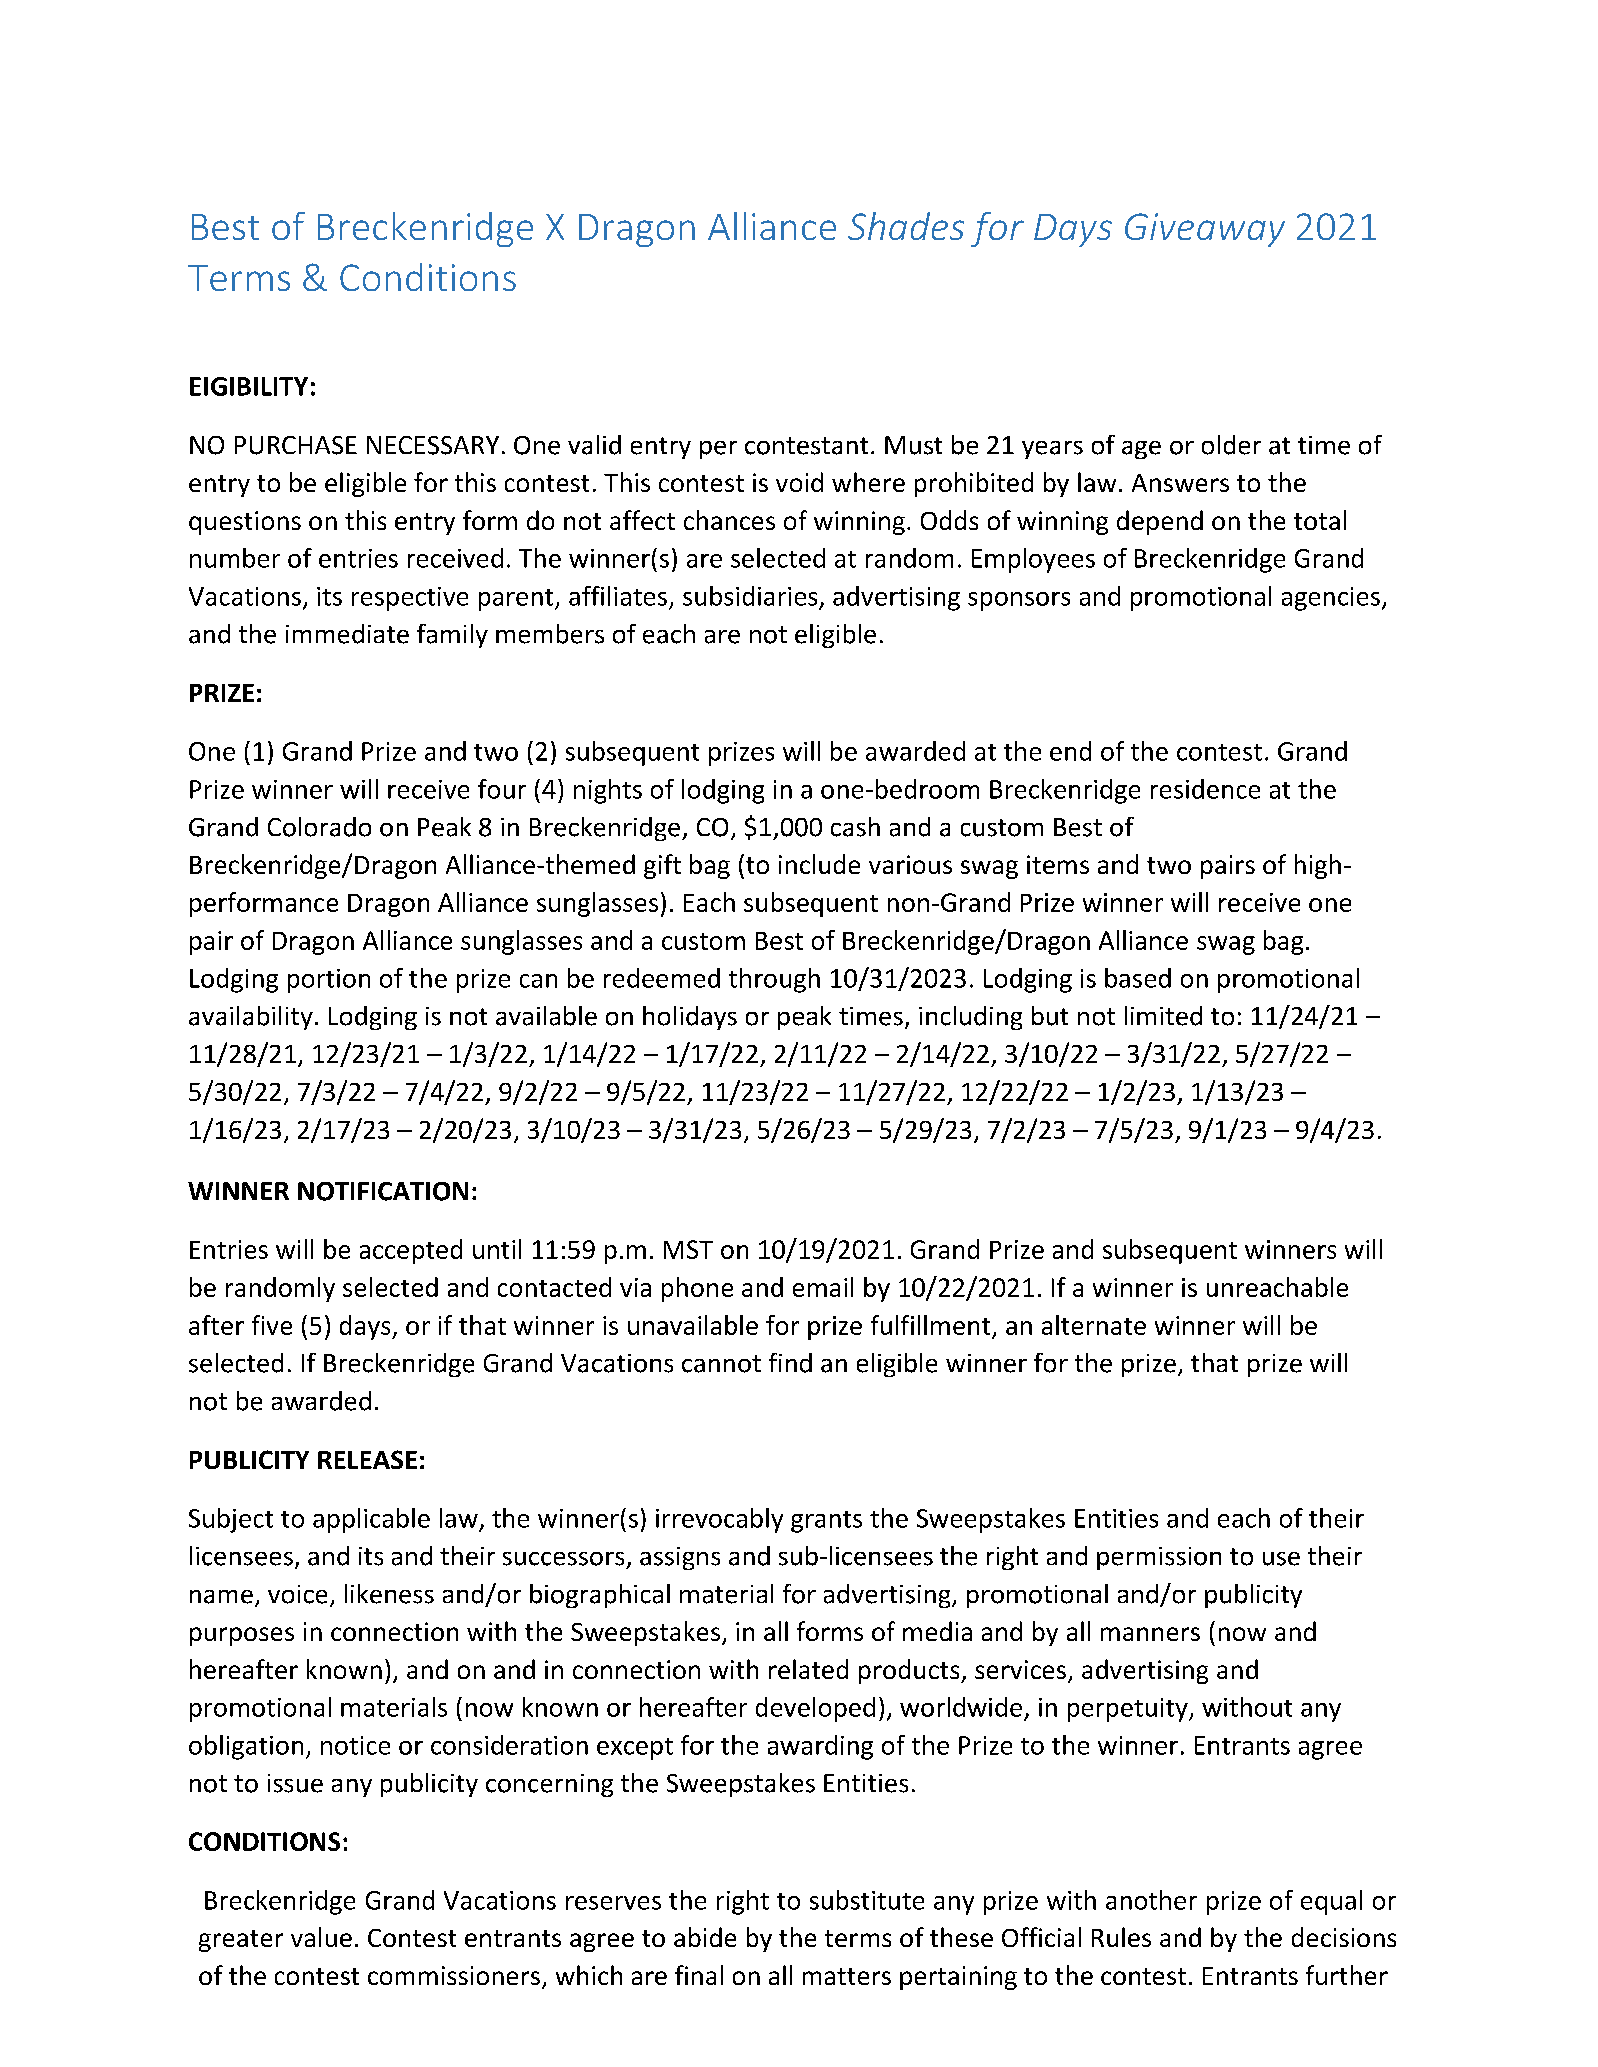 This screenshot has width=1598, height=2067. What do you see at coordinates (1151, 1900) in the screenshot?
I see `another` at bounding box center [1151, 1900].
